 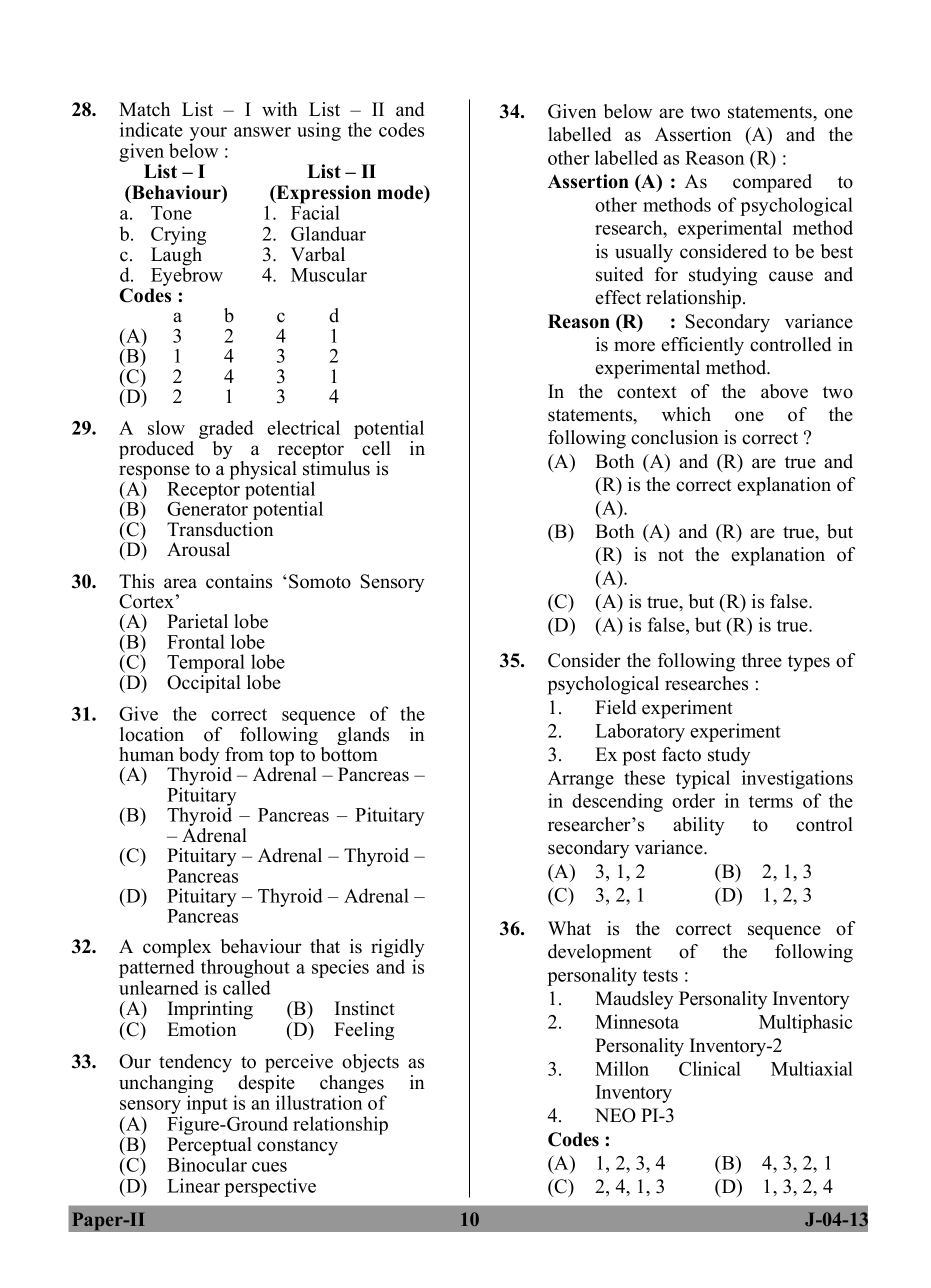 What do you see at coordinates (615, 1115) in the page?
I see `NEO` at bounding box center [615, 1115].
